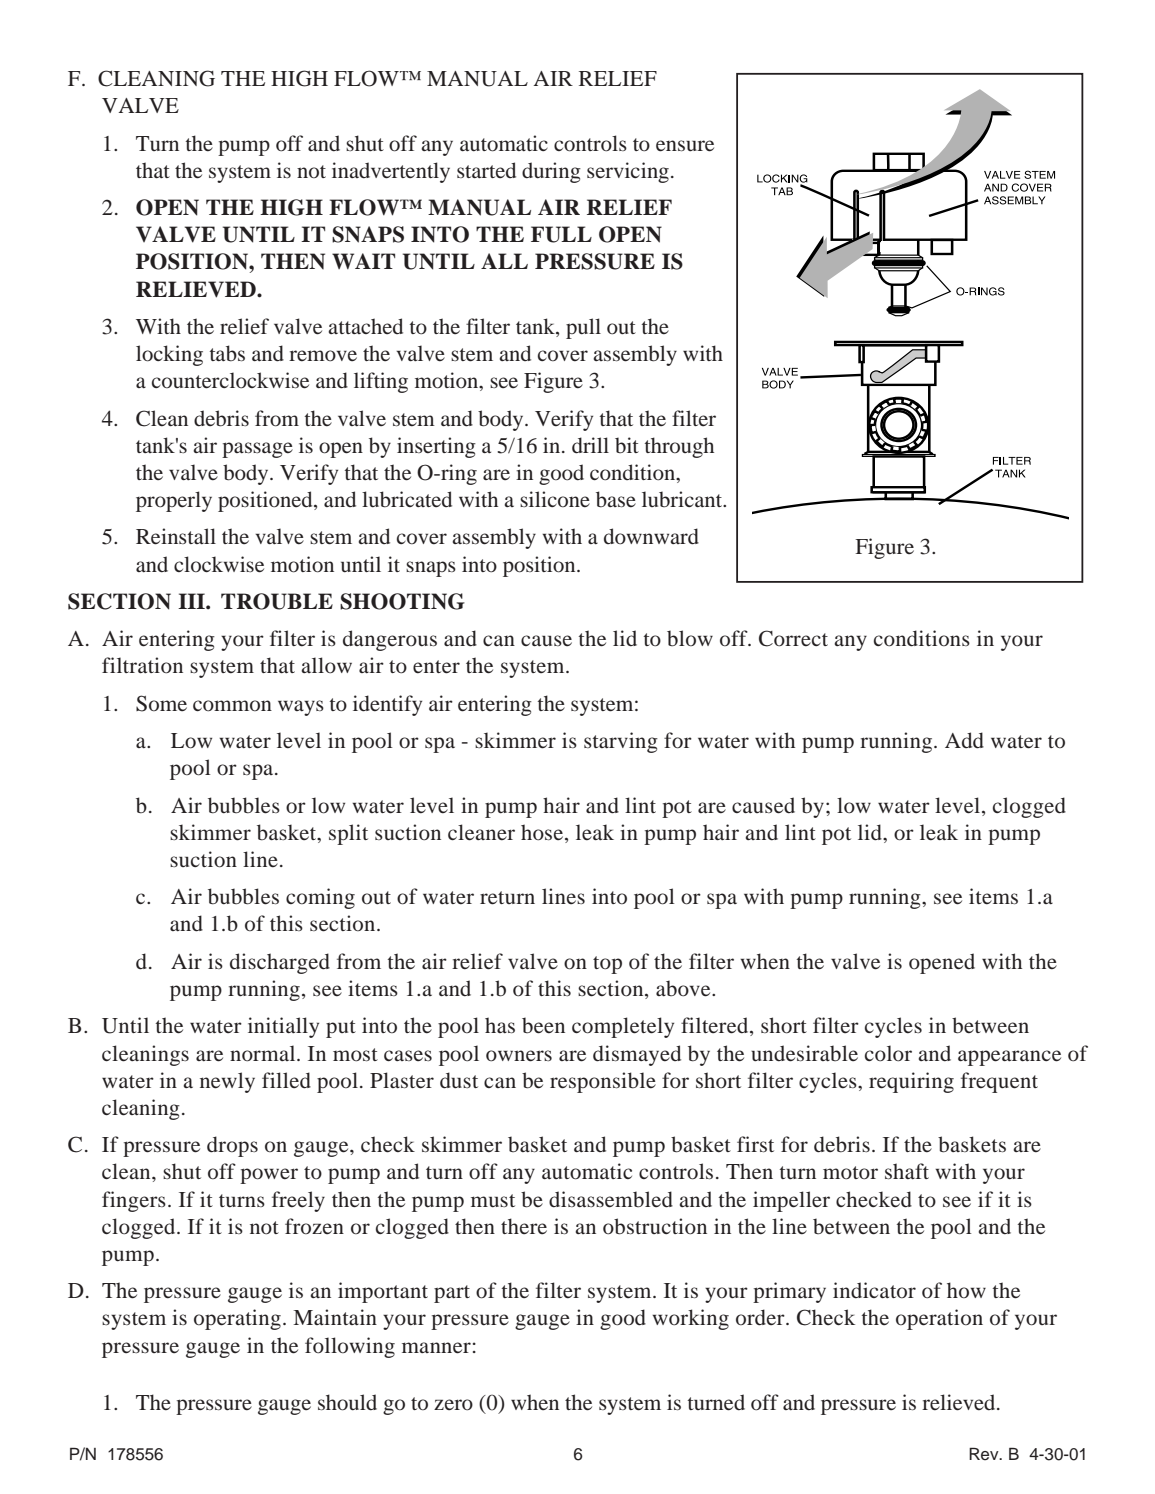 This screenshot has width=1155, height=1494. Describe the element at coordinates (391, 172) in the screenshot. I see `inadvertently` at that location.
